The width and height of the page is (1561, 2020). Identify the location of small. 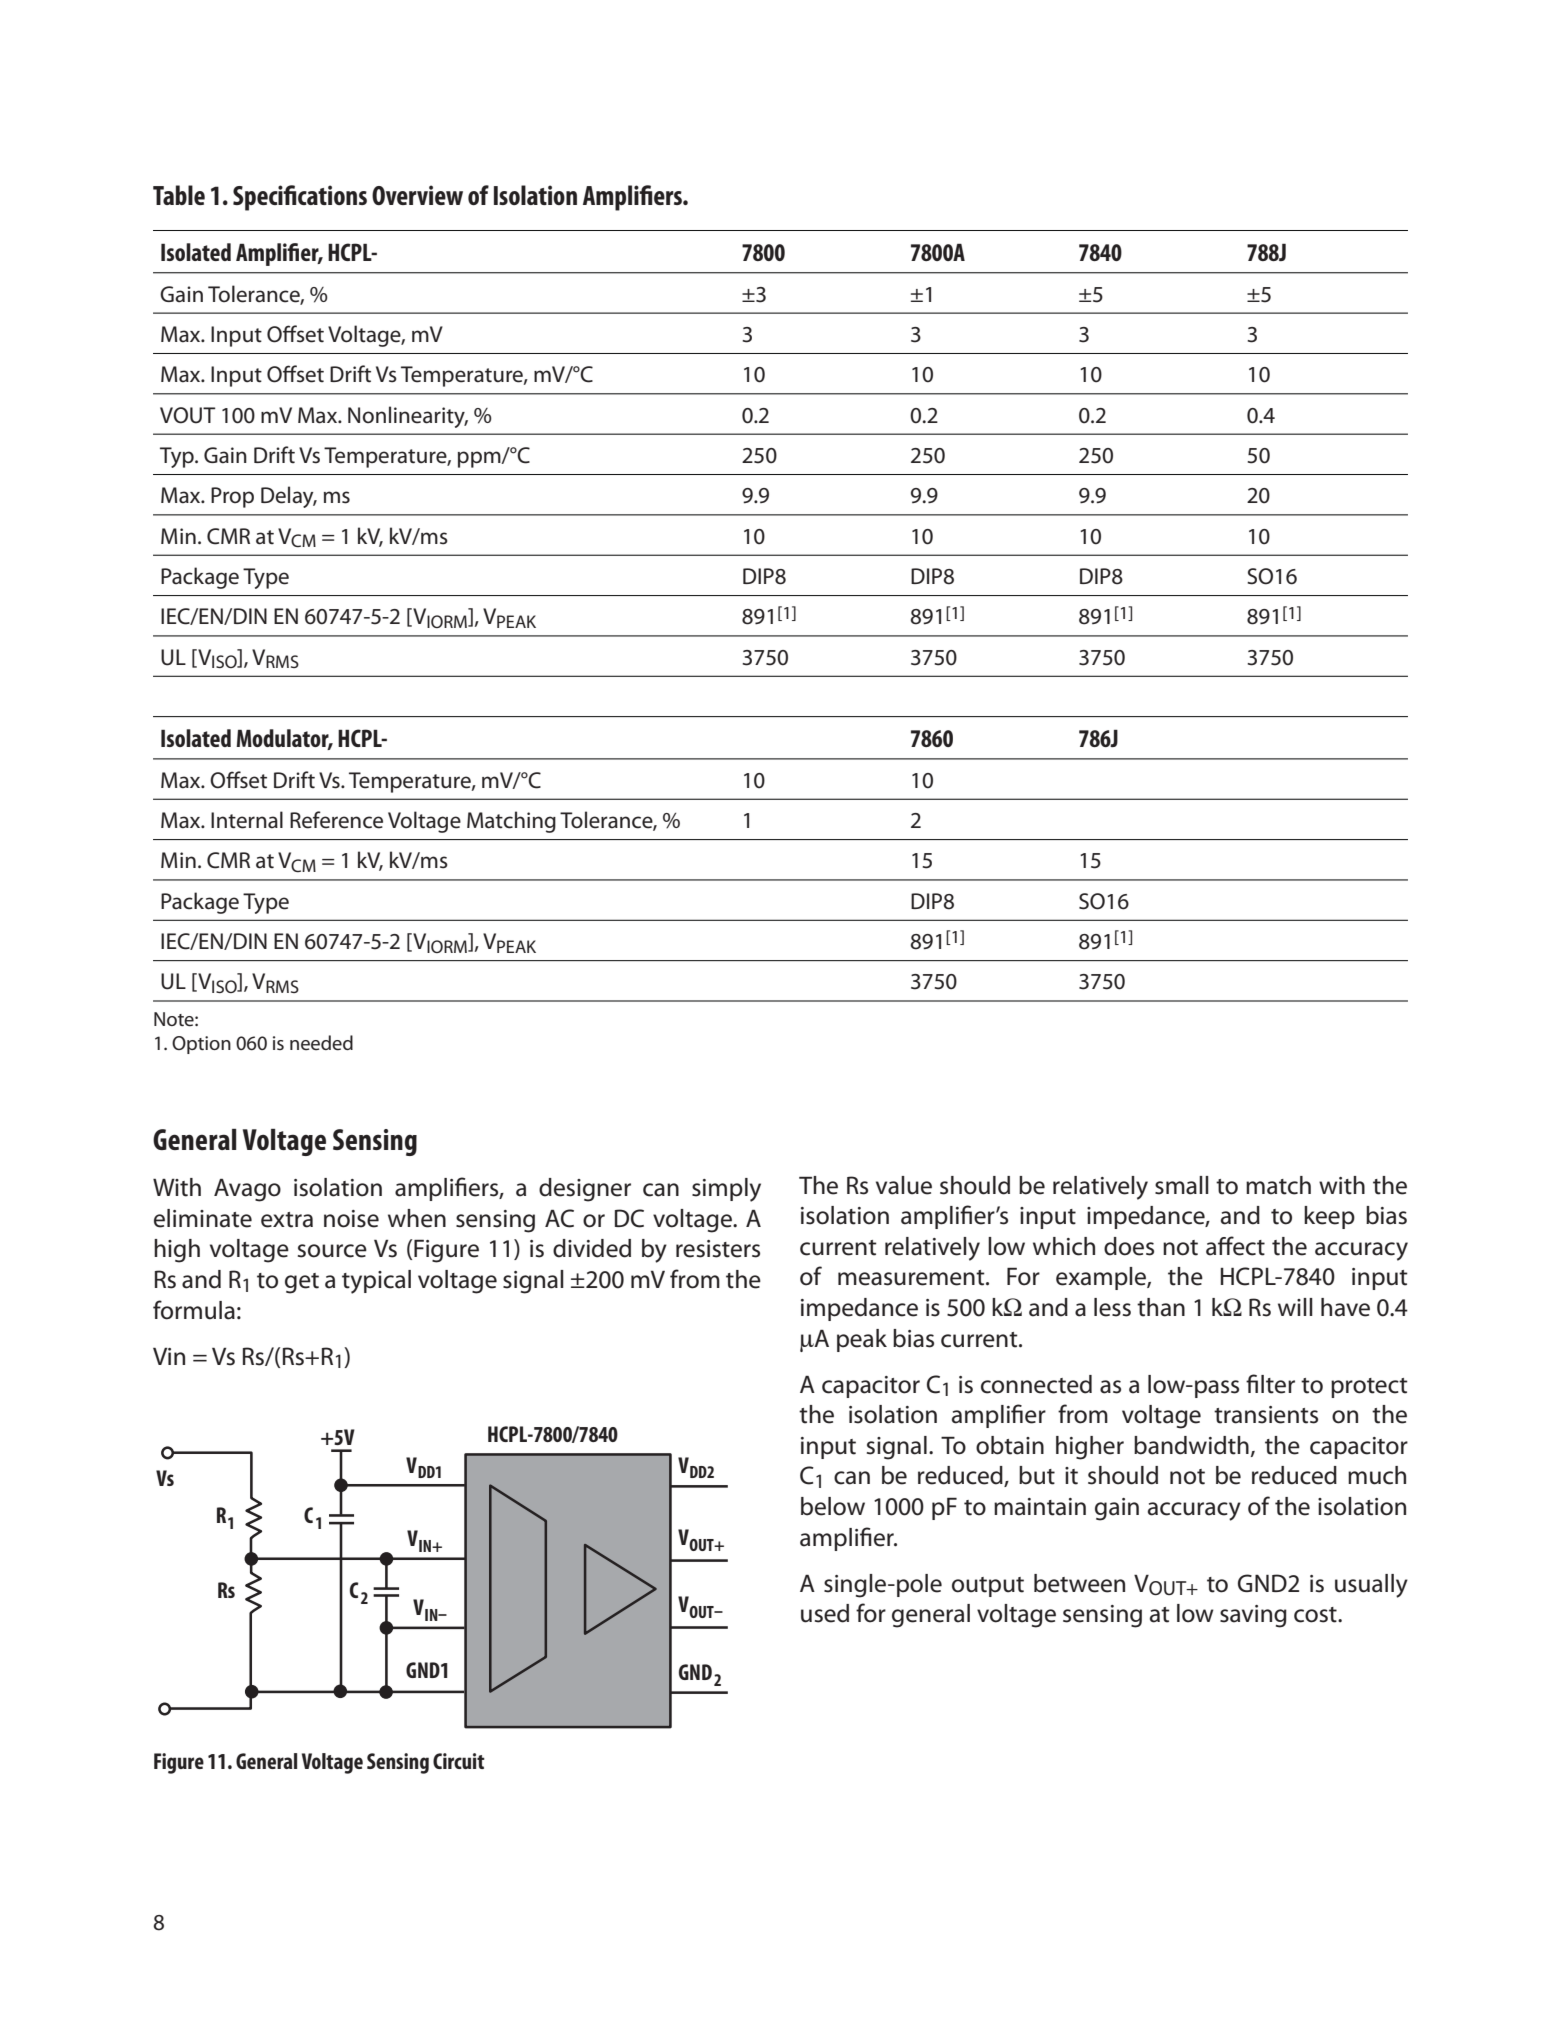
(1182, 1185).
